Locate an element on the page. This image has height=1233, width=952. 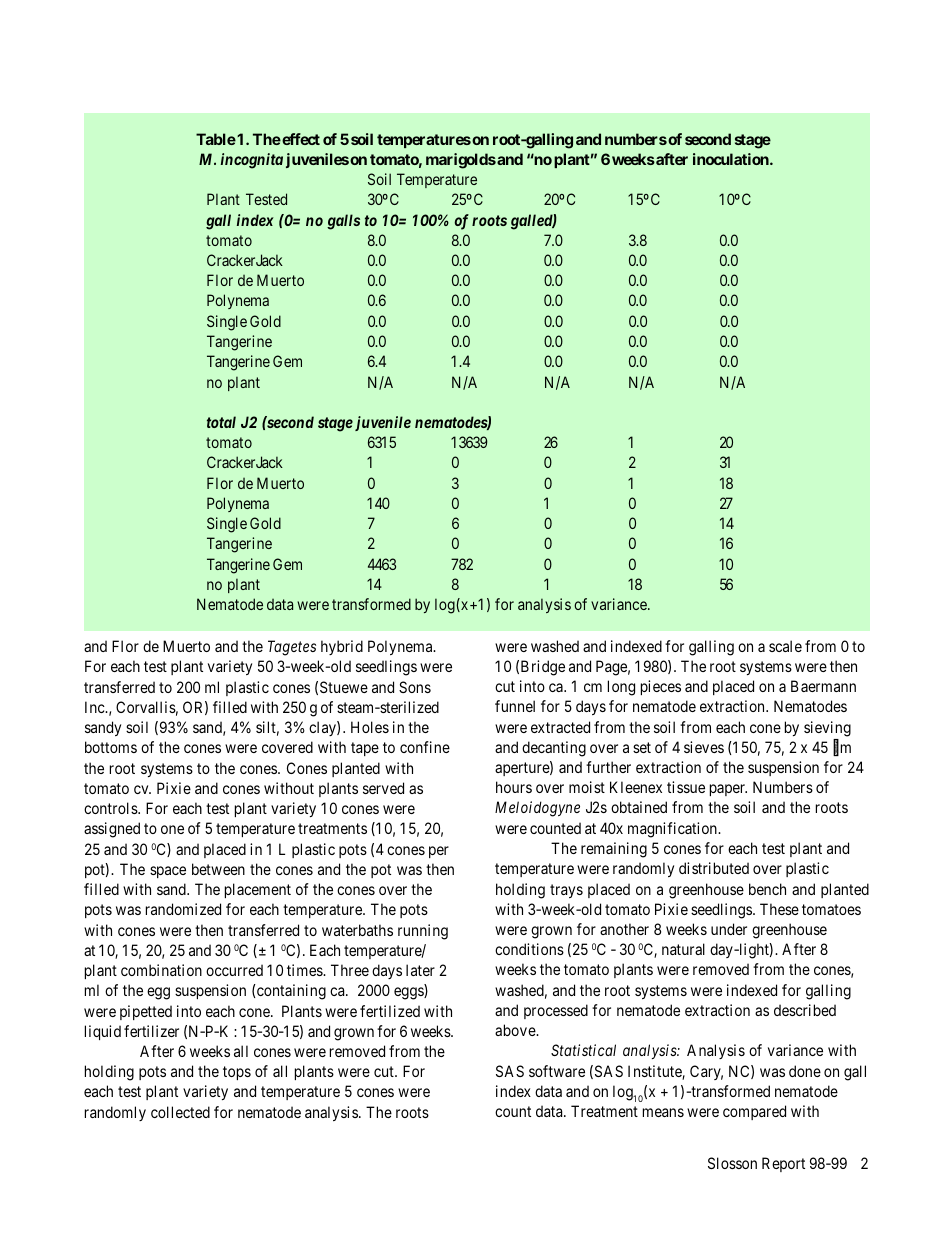
software is located at coordinates (557, 1071).
